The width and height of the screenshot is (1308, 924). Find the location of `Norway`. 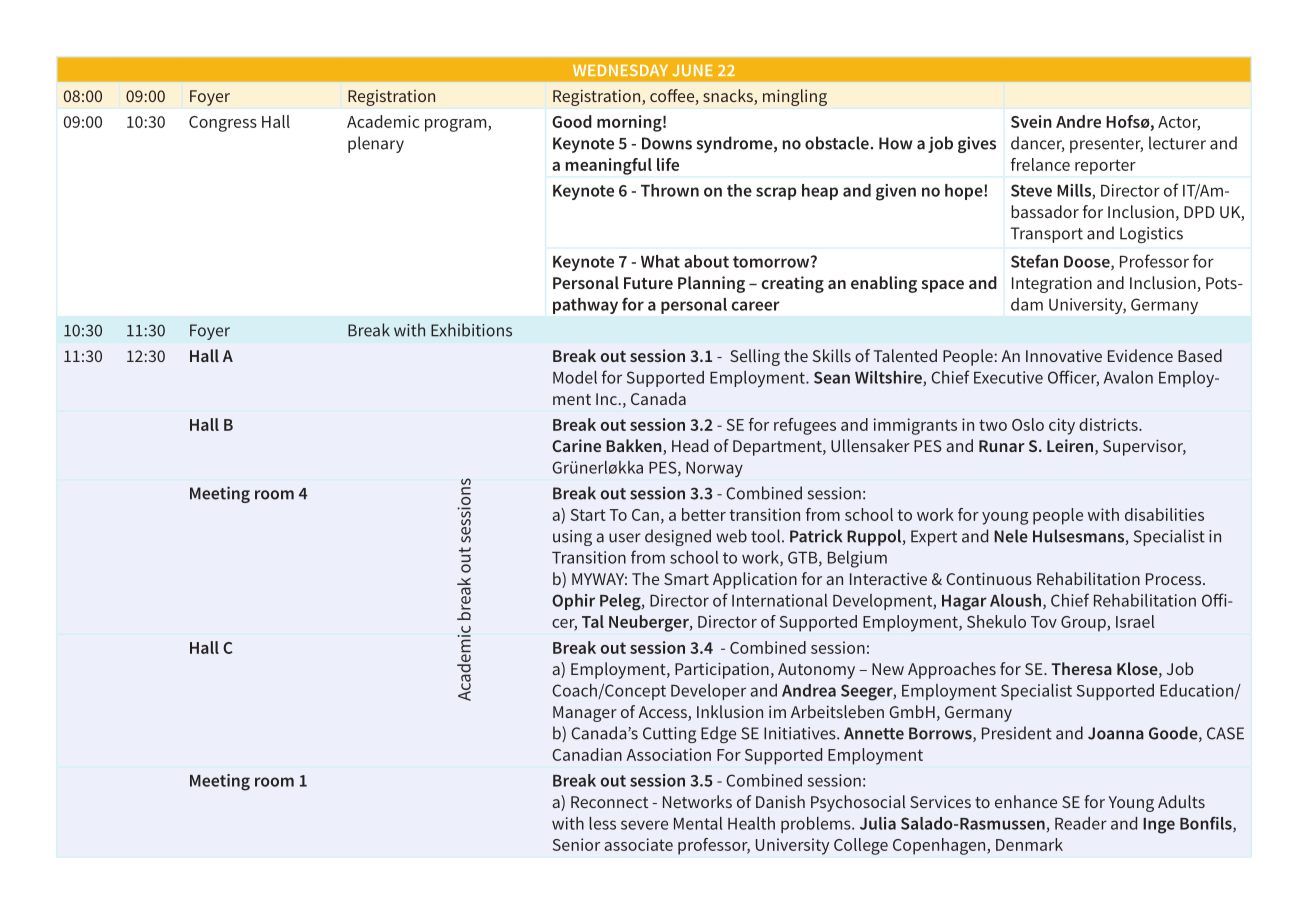

Norway is located at coordinates (714, 469).
